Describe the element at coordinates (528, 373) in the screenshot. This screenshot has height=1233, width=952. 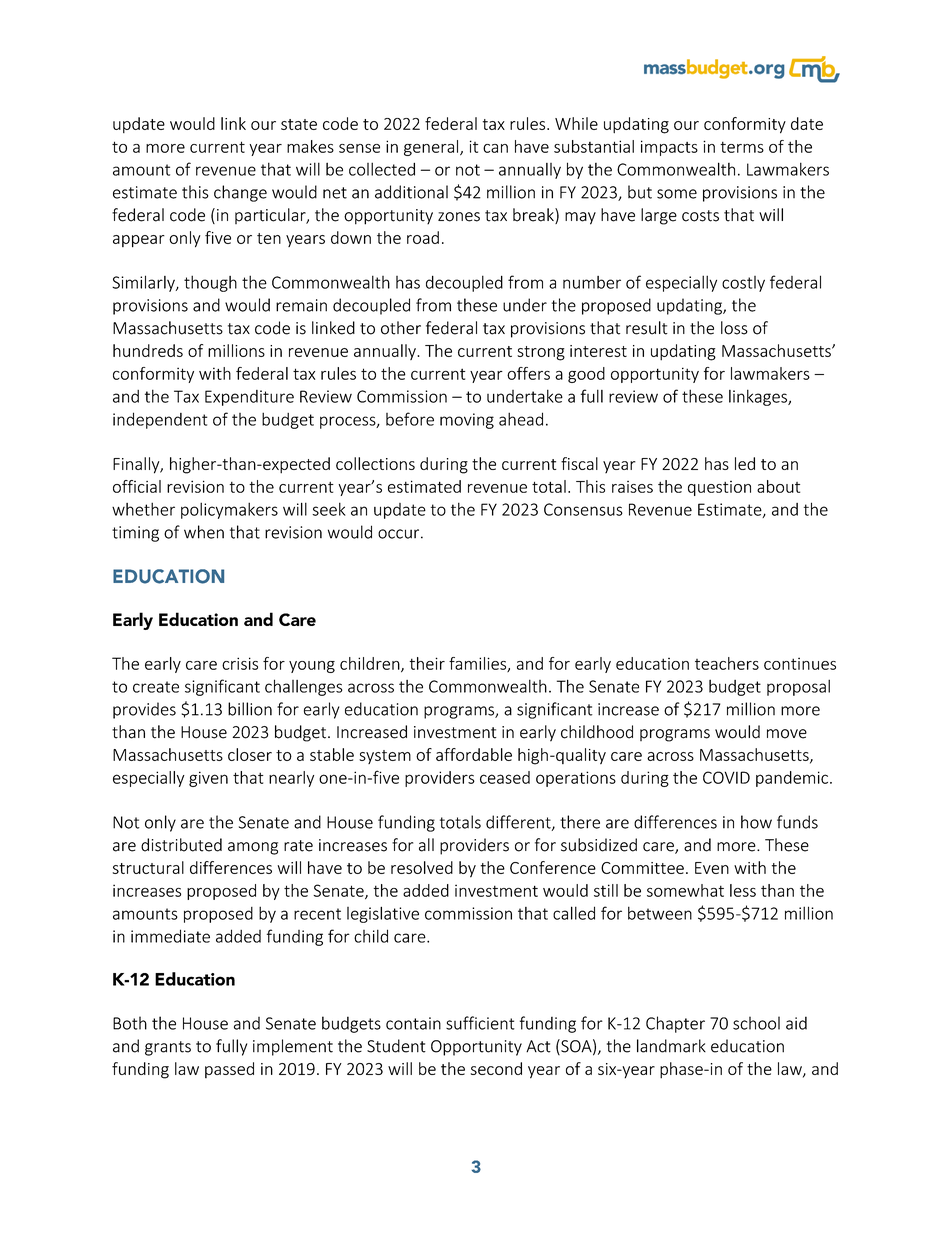
I see `offers` at that location.
